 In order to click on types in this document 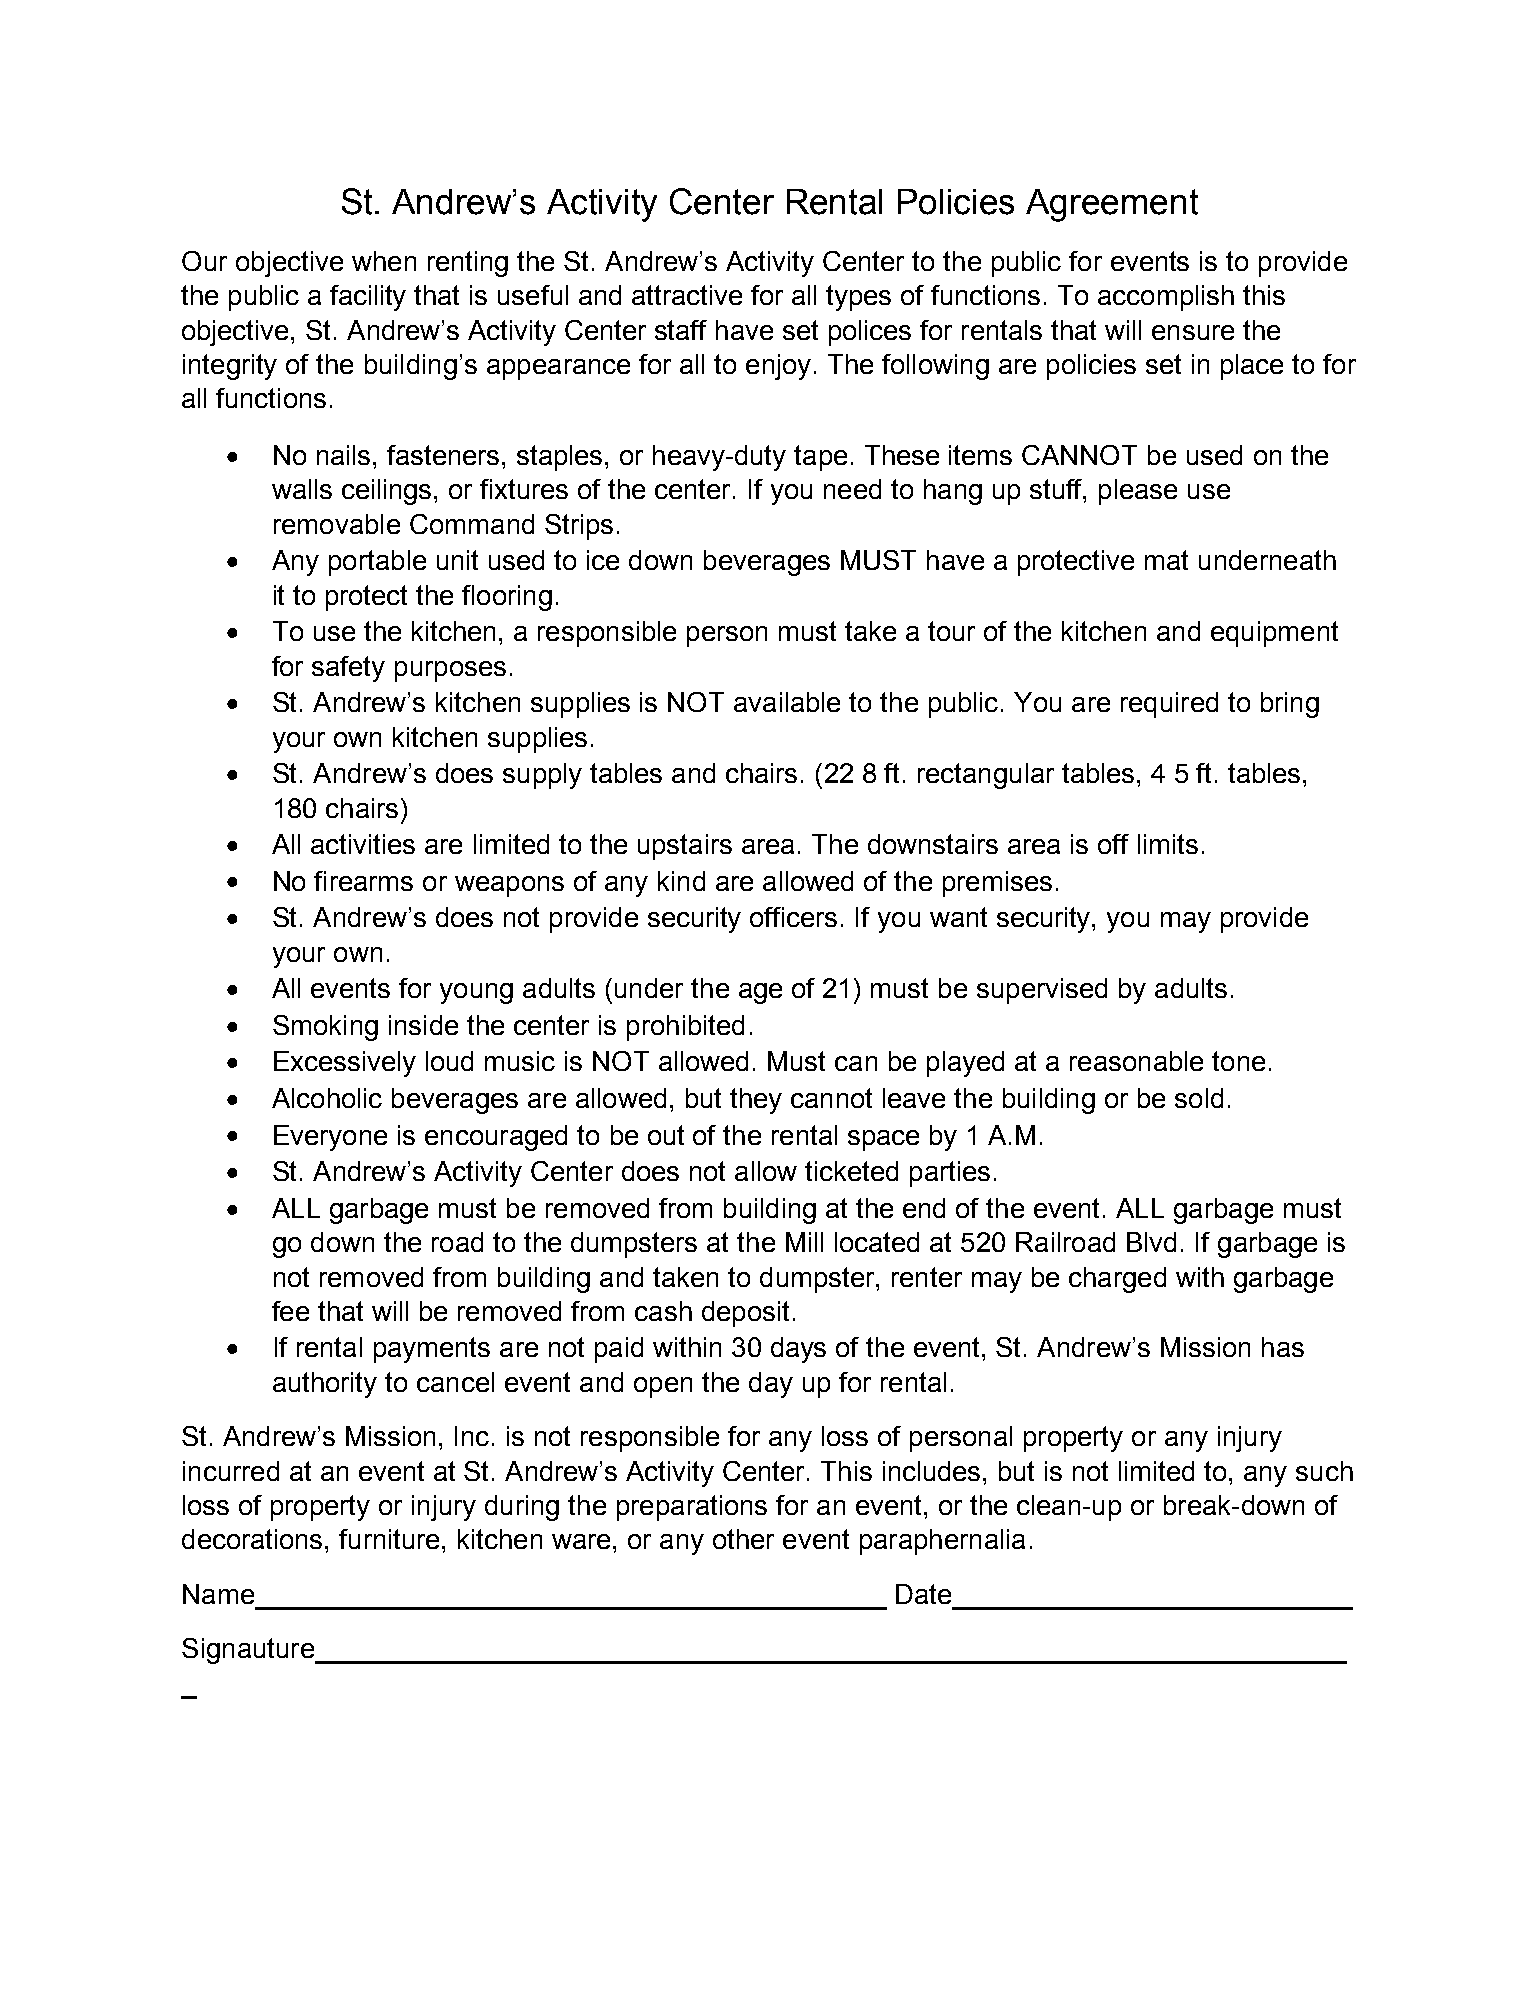, I will do `click(858, 298)`.
